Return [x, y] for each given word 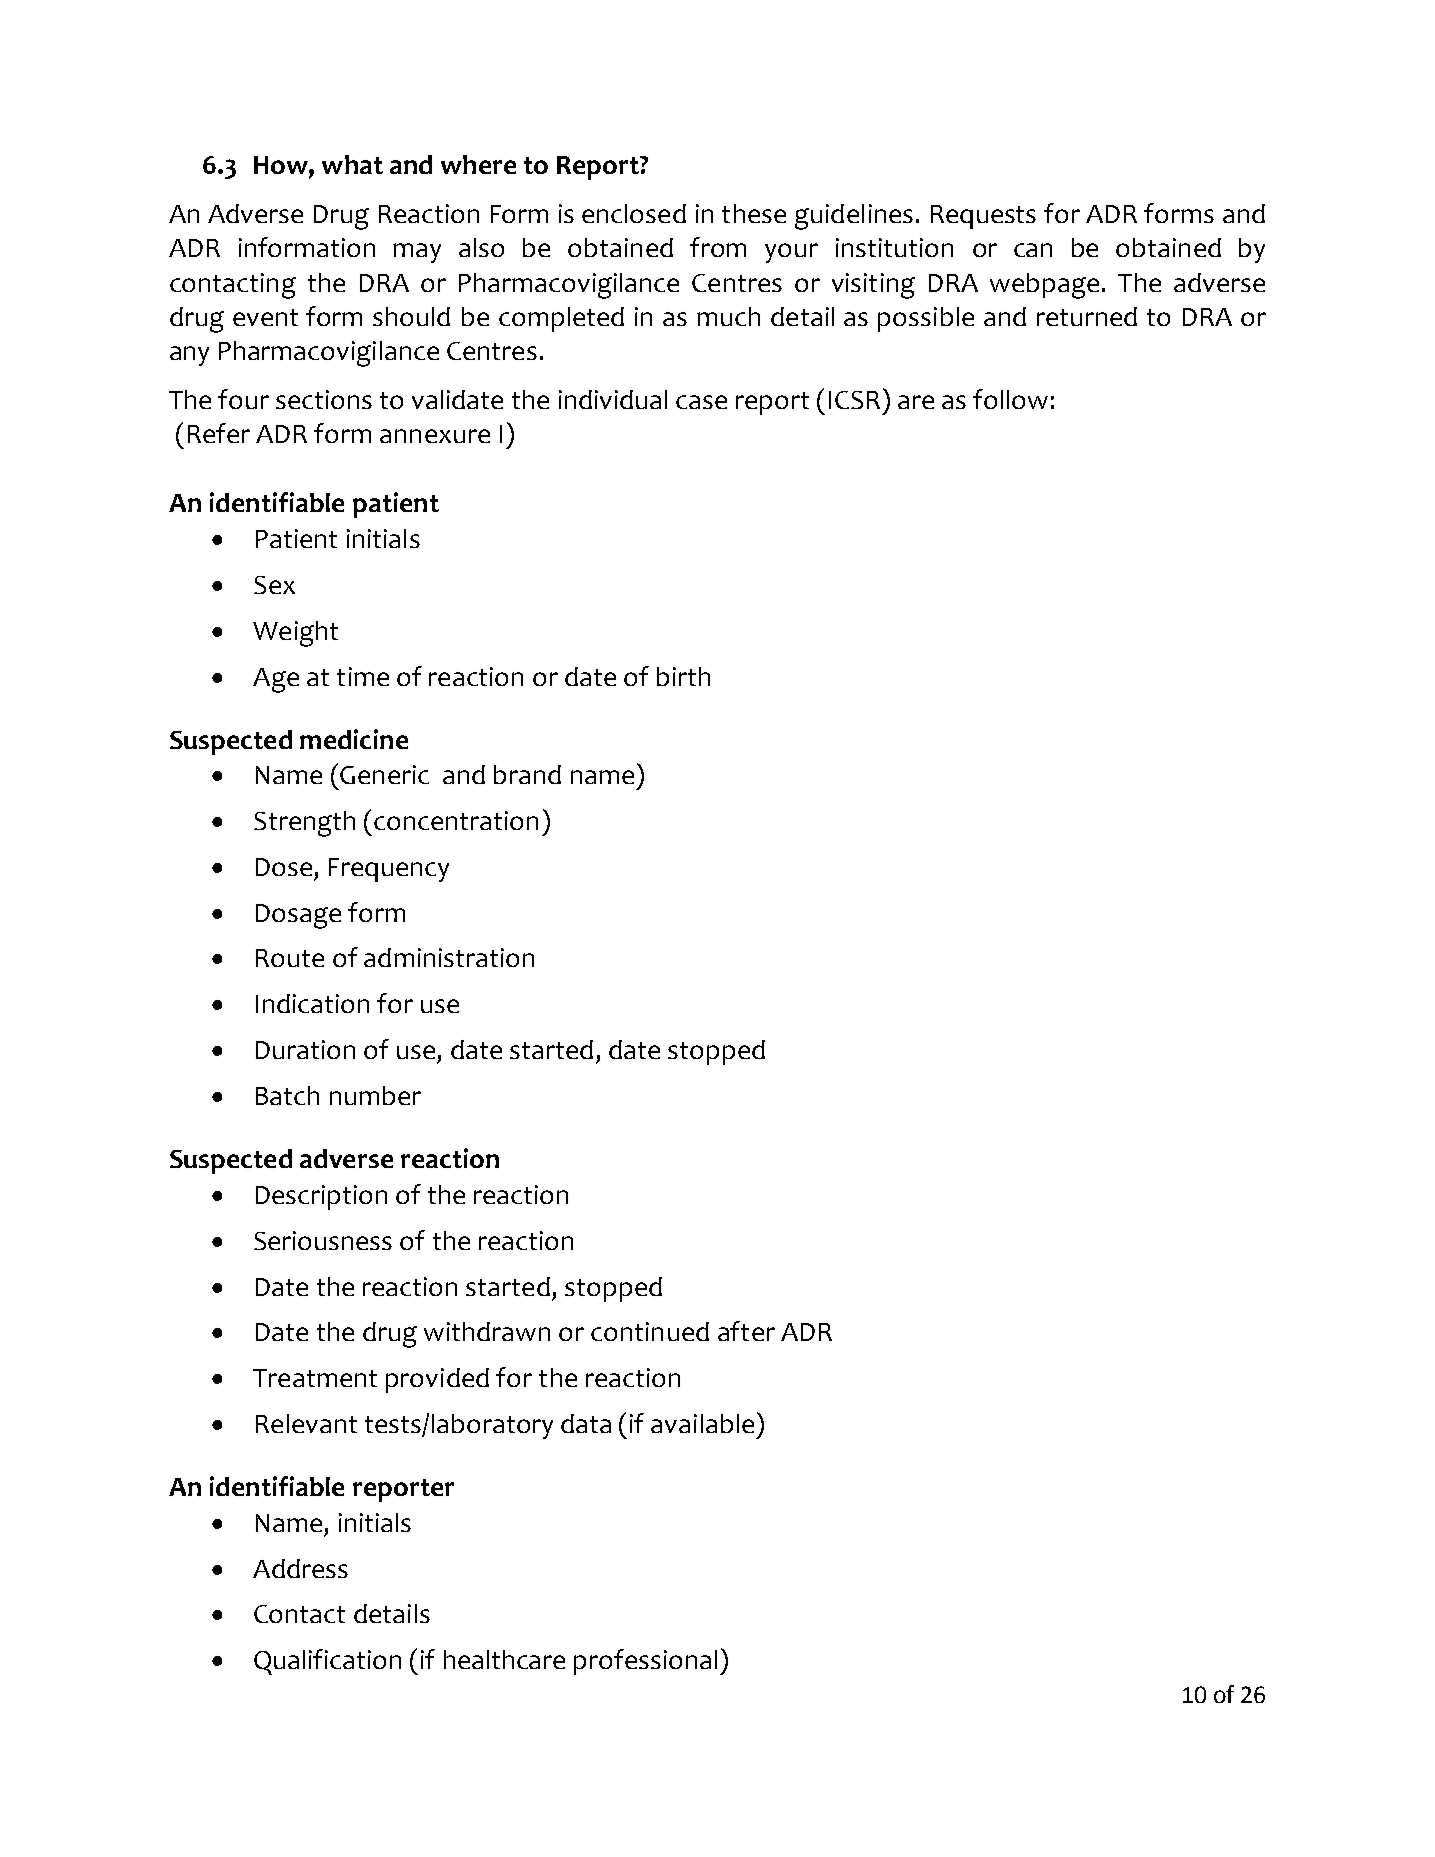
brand [527, 774]
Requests [983, 217]
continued [650, 1331]
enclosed [634, 213]
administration [449, 957]
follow [1010, 399]
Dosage [298, 916]
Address [300, 1568]
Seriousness [323, 1240]
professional [645, 1662]
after [746, 1331]
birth [683, 676]
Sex [274, 585]
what [352, 164]
